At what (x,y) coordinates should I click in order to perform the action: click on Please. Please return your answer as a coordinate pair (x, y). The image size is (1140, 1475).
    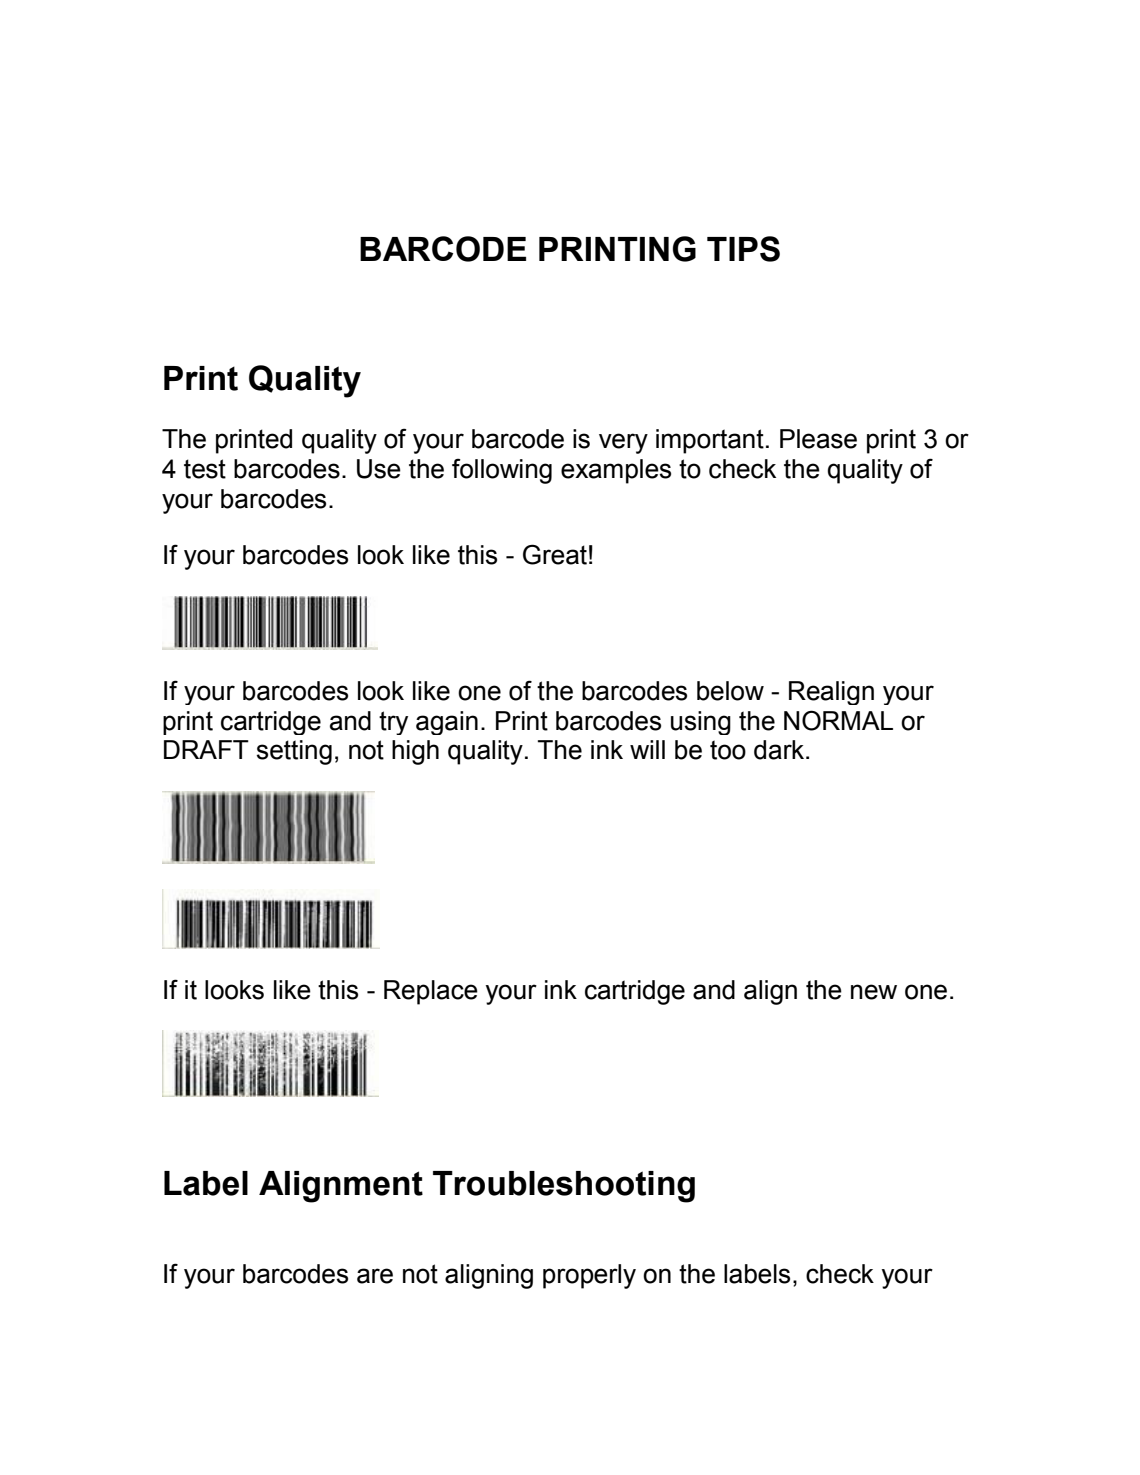
    Looking at the image, I should click on (818, 439).
